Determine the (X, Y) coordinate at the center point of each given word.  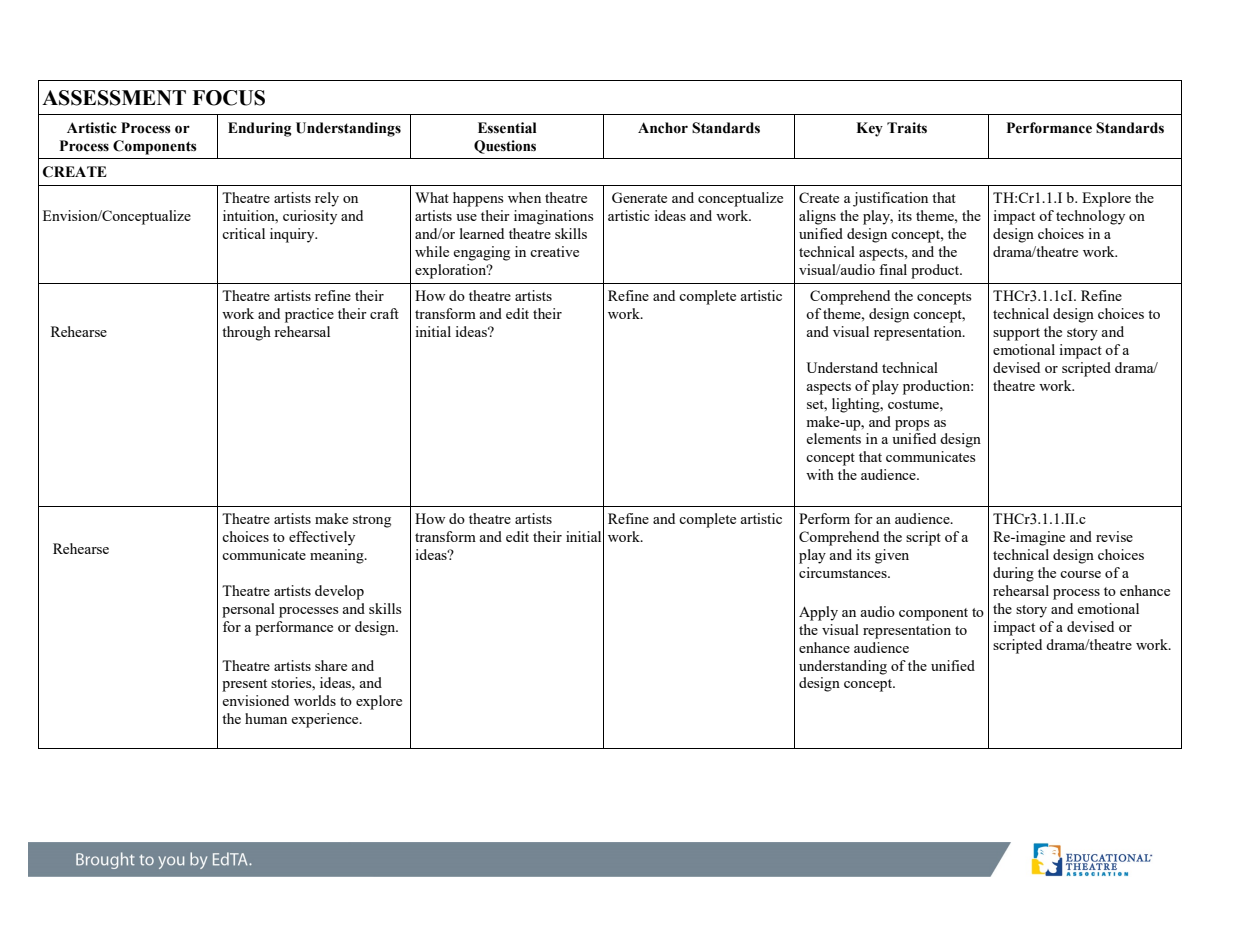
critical (243, 233)
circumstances (844, 572)
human (266, 718)
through (246, 333)
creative (554, 251)
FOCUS (228, 98)
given (892, 556)
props (912, 425)
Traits (907, 128)
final (893, 269)
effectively (322, 538)
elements (833, 438)
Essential (507, 128)
